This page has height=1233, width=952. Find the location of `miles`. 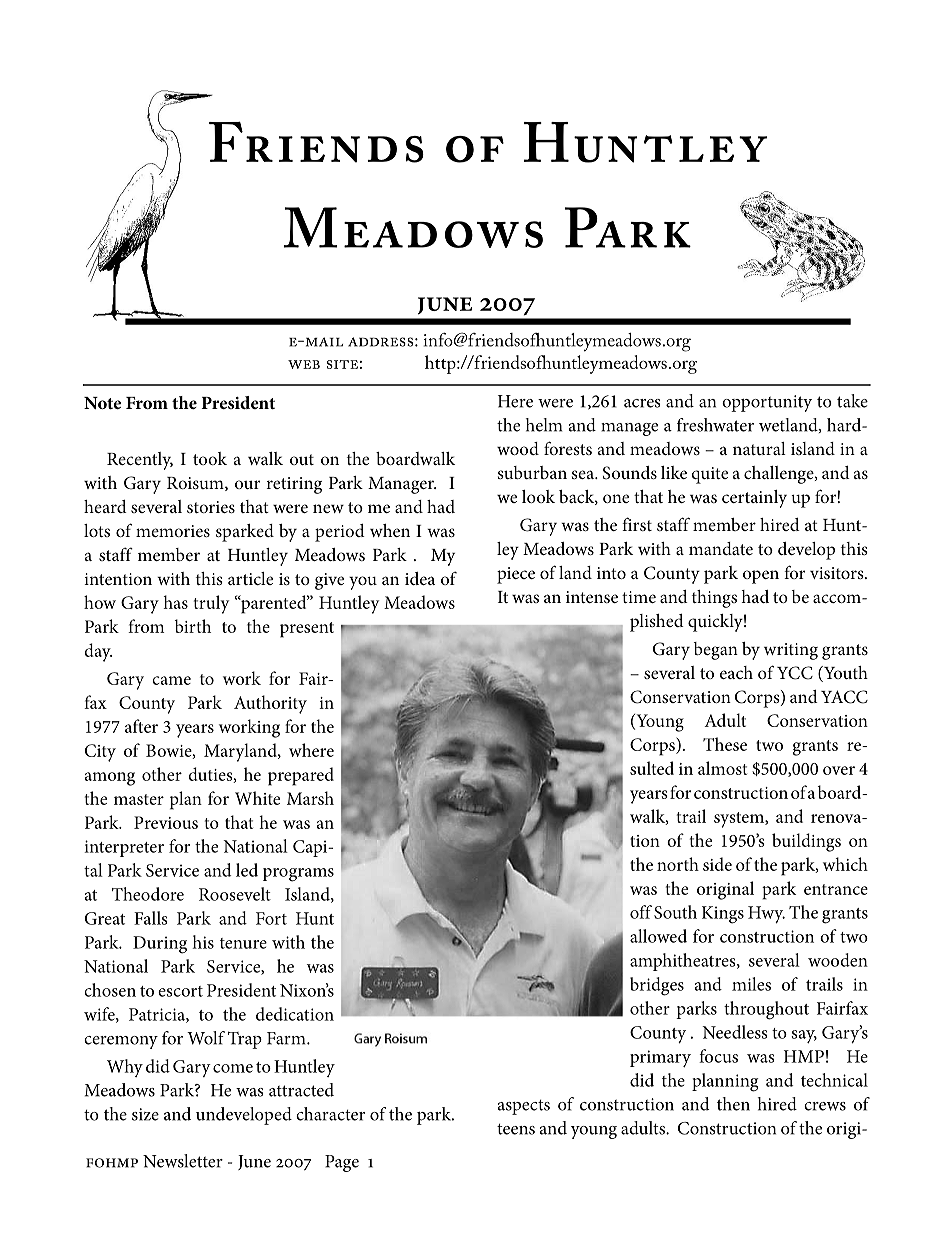

miles is located at coordinates (751, 984).
